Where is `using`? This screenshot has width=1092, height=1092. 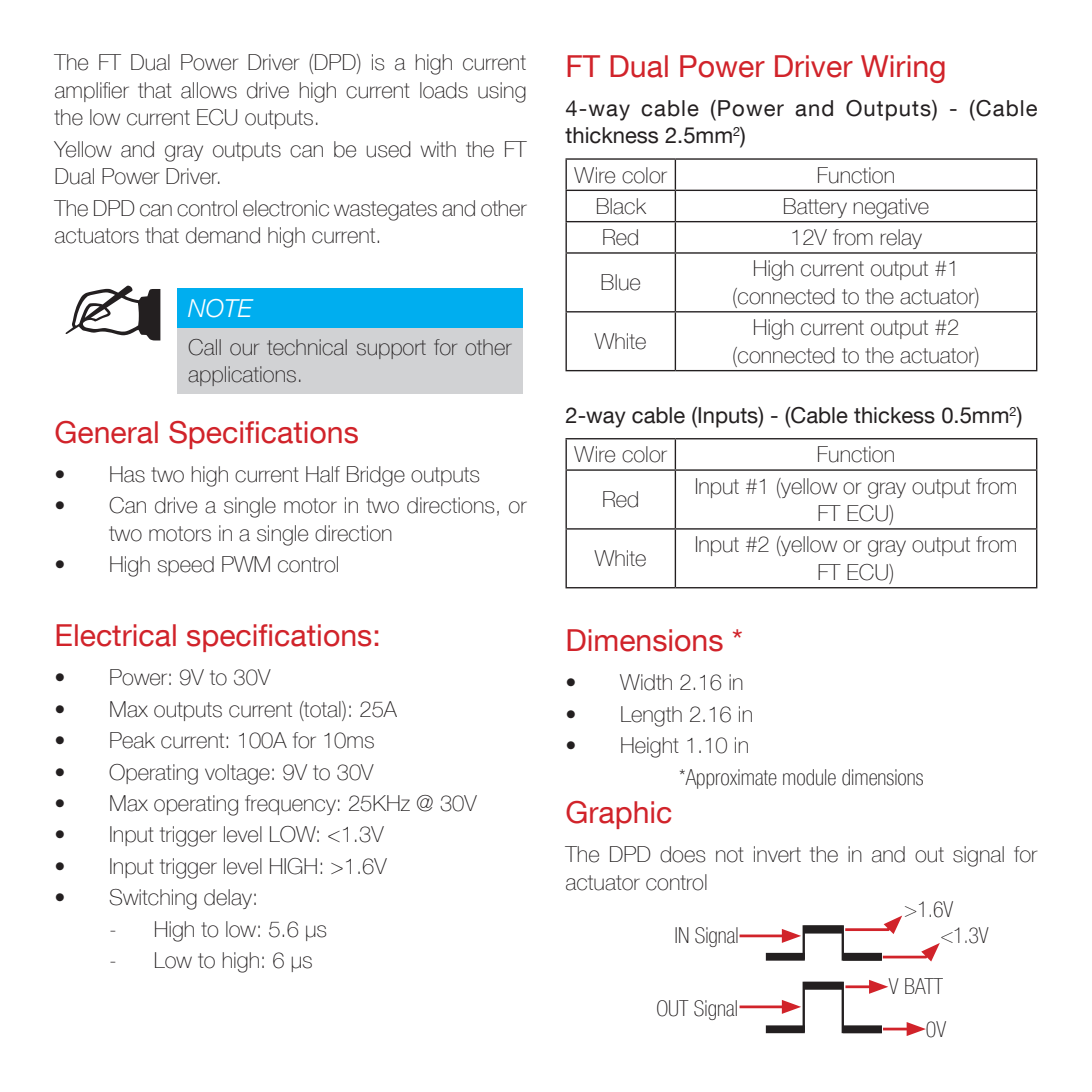 using is located at coordinates (502, 92).
